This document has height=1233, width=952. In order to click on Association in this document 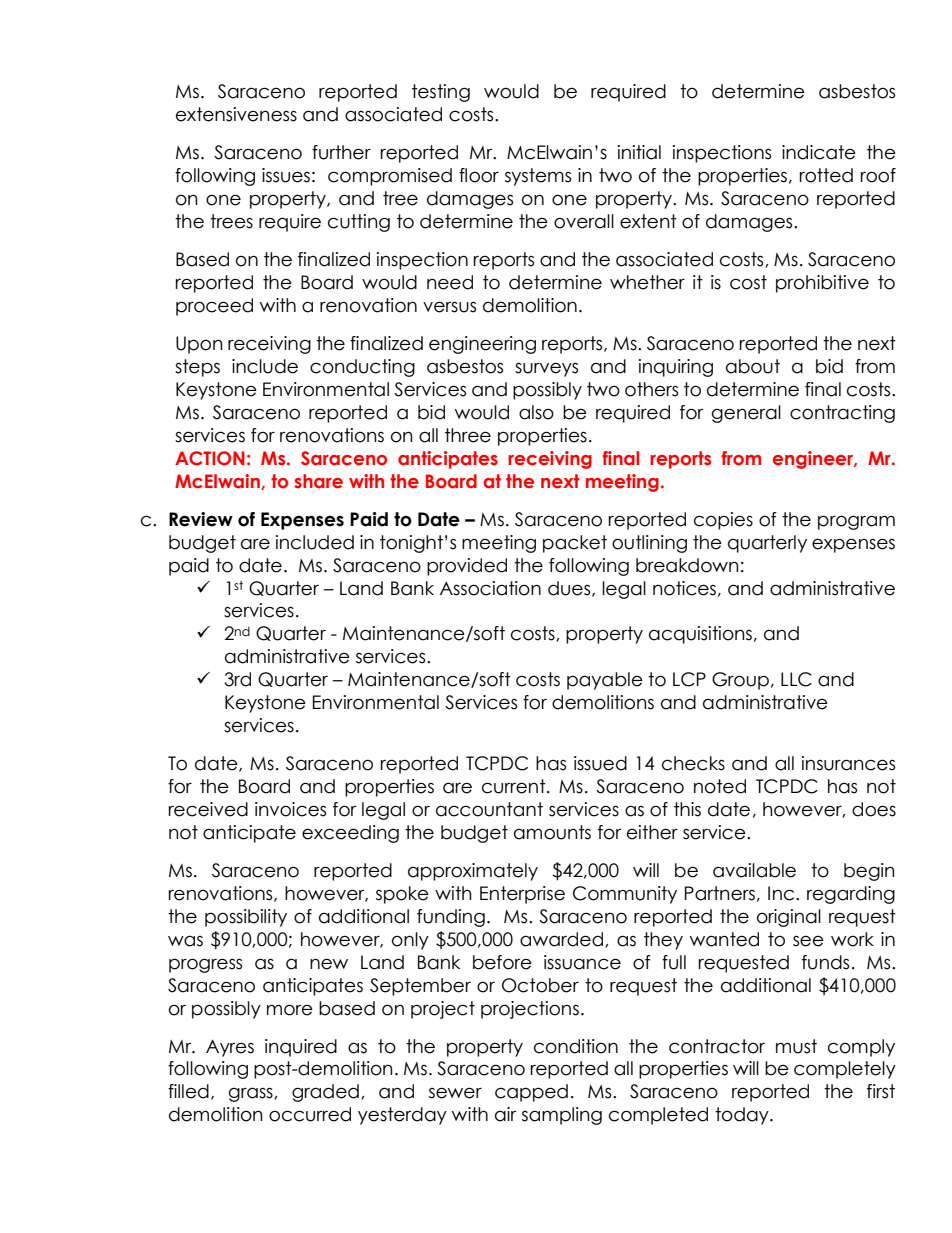, I will do `click(490, 588)`.
